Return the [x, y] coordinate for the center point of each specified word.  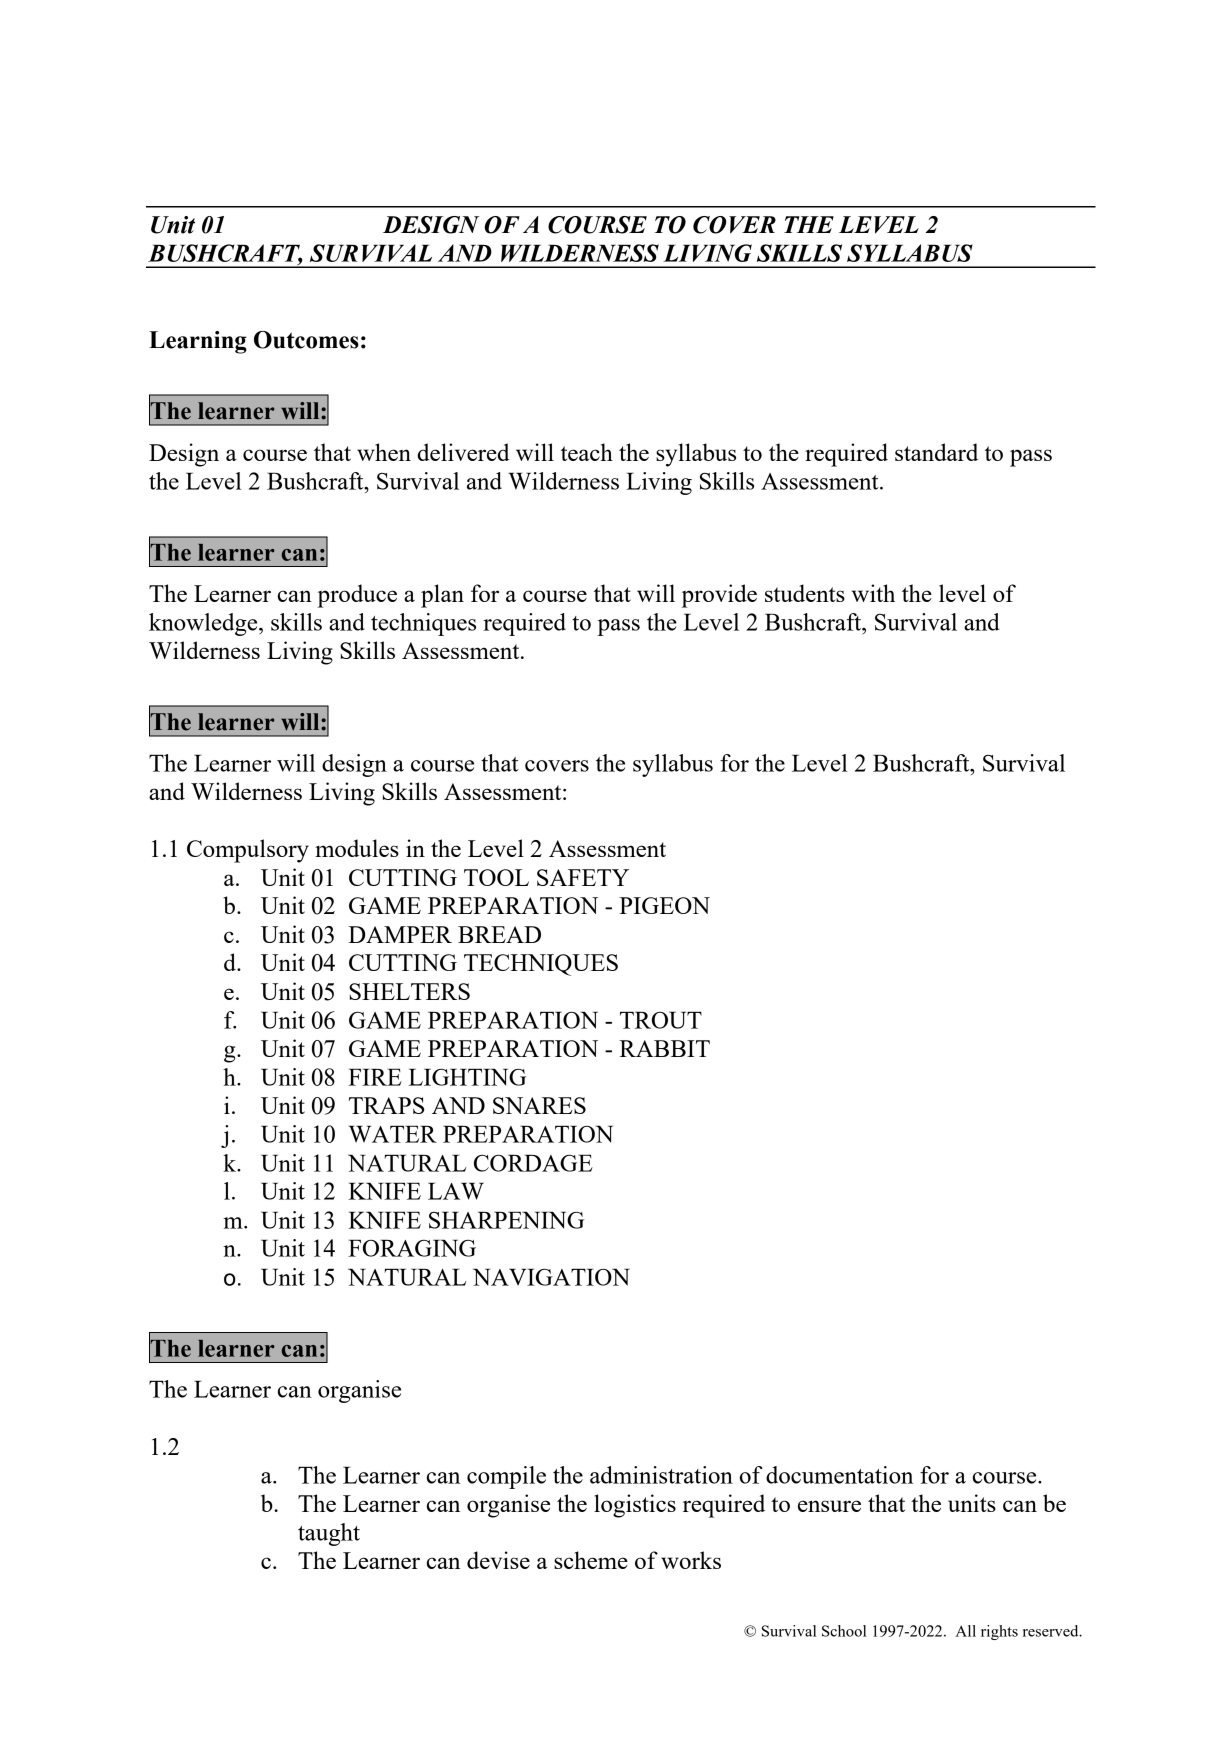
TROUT [661, 1020]
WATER [393, 1134]
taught [329, 1534]
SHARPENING [506, 1220]
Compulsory [248, 851]
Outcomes [306, 340]
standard [936, 452]
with [873, 593]
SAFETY [583, 877]
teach [587, 452]
